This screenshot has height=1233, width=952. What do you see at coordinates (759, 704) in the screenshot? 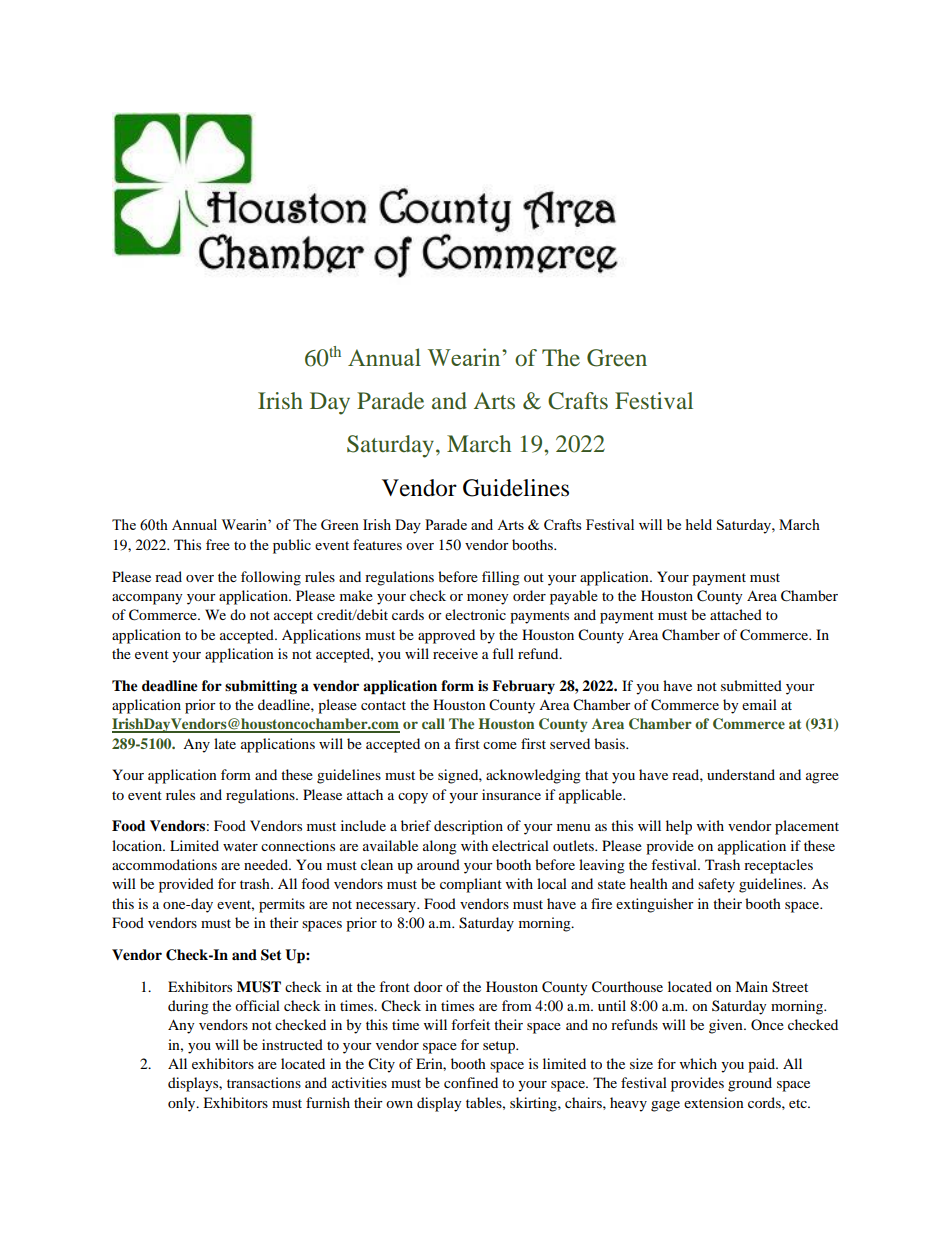
I see `email` at bounding box center [759, 704].
